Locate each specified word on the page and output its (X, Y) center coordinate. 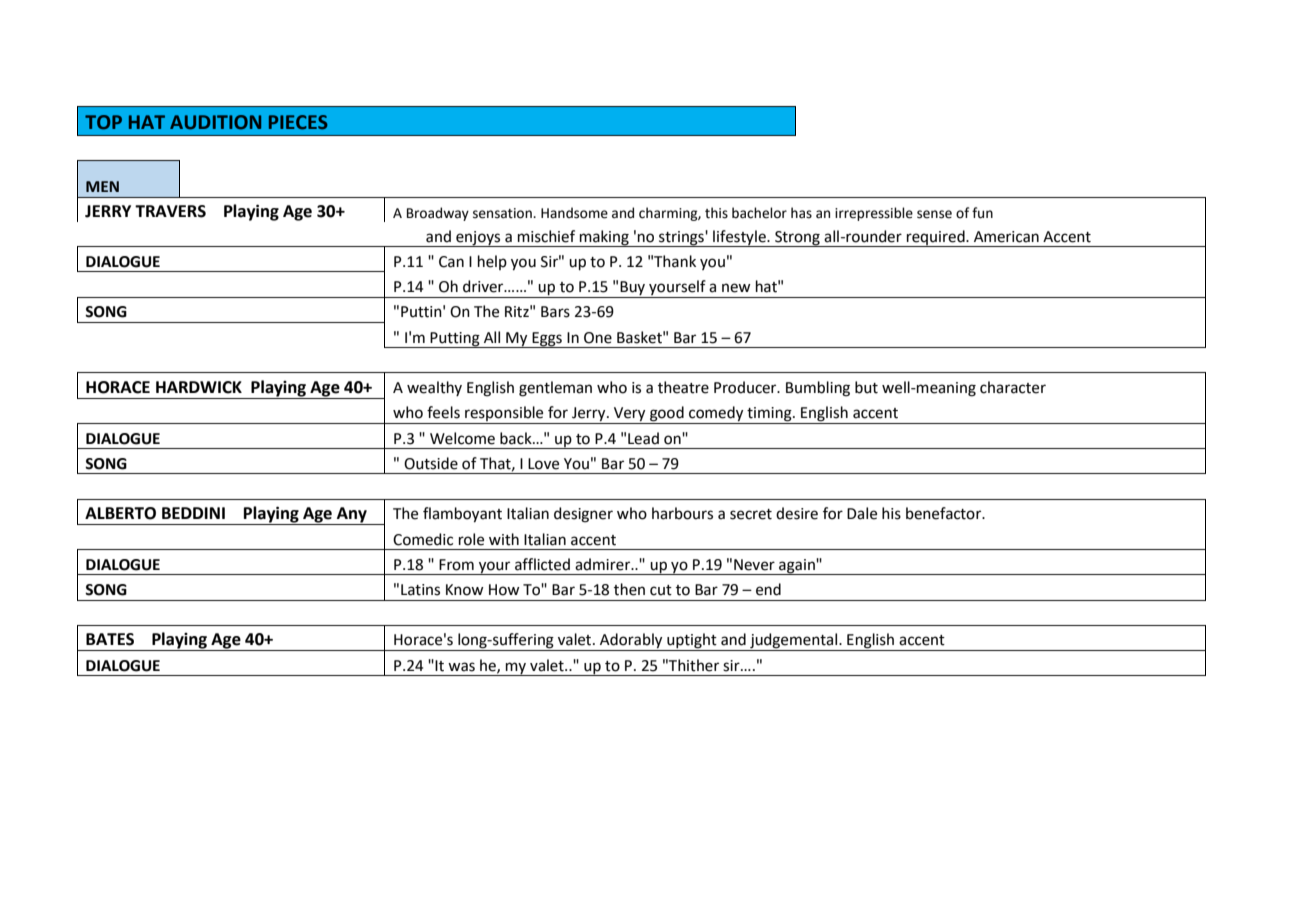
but (866, 387)
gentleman (555, 389)
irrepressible (874, 214)
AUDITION (215, 122)
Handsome (574, 213)
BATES (110, 639)
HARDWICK (199, 387)
